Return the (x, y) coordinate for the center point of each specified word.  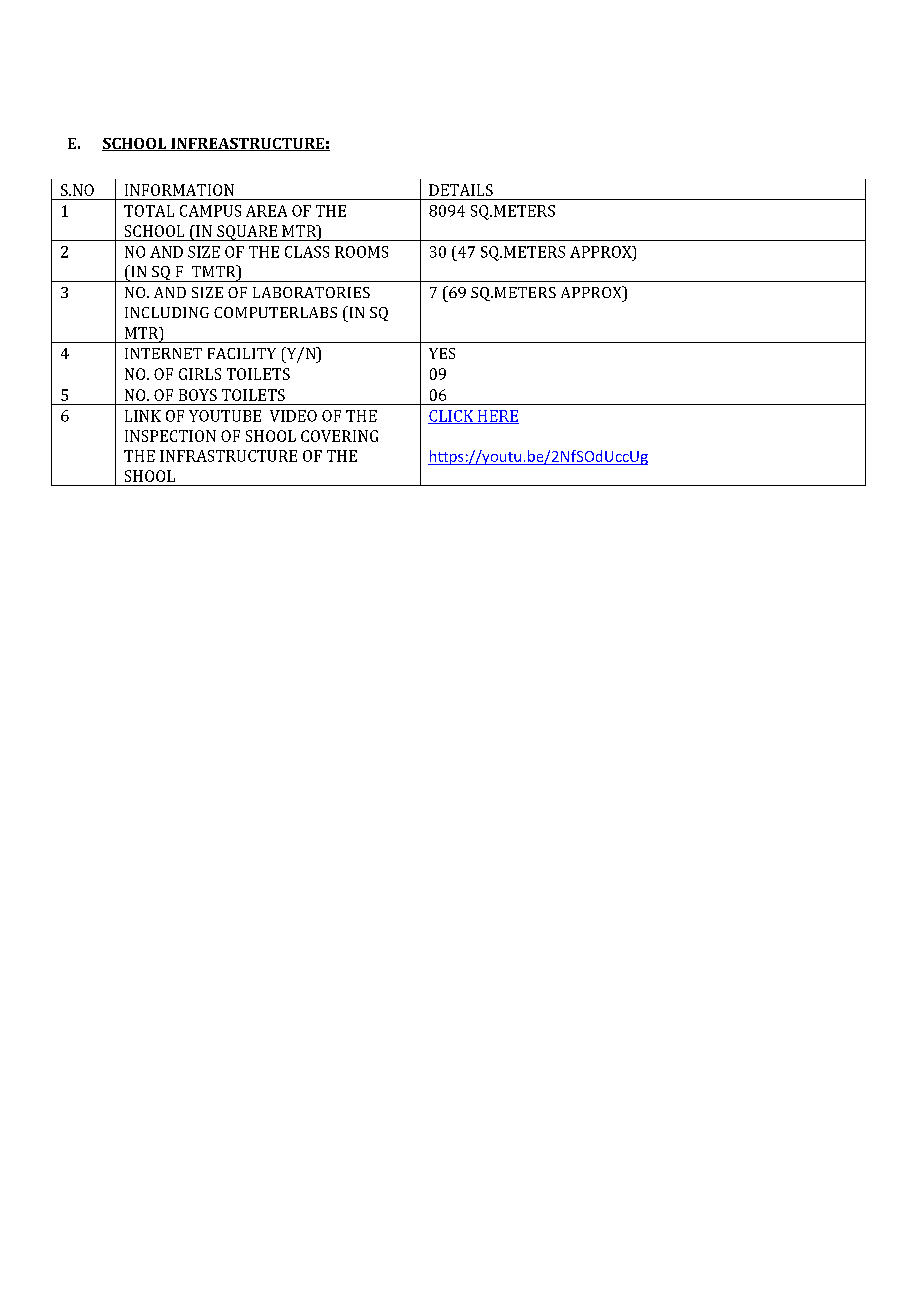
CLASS (307, 252)
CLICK (452, 417)
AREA (266, 211)
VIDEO (293, 416)
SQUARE (247, 233)
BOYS (198, 395)
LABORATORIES (311, 292)
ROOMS (361, 252)
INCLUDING (167, 312)
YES (442, 353)
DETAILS (461, 190)
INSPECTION (170, 436)
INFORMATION (179, 190)
